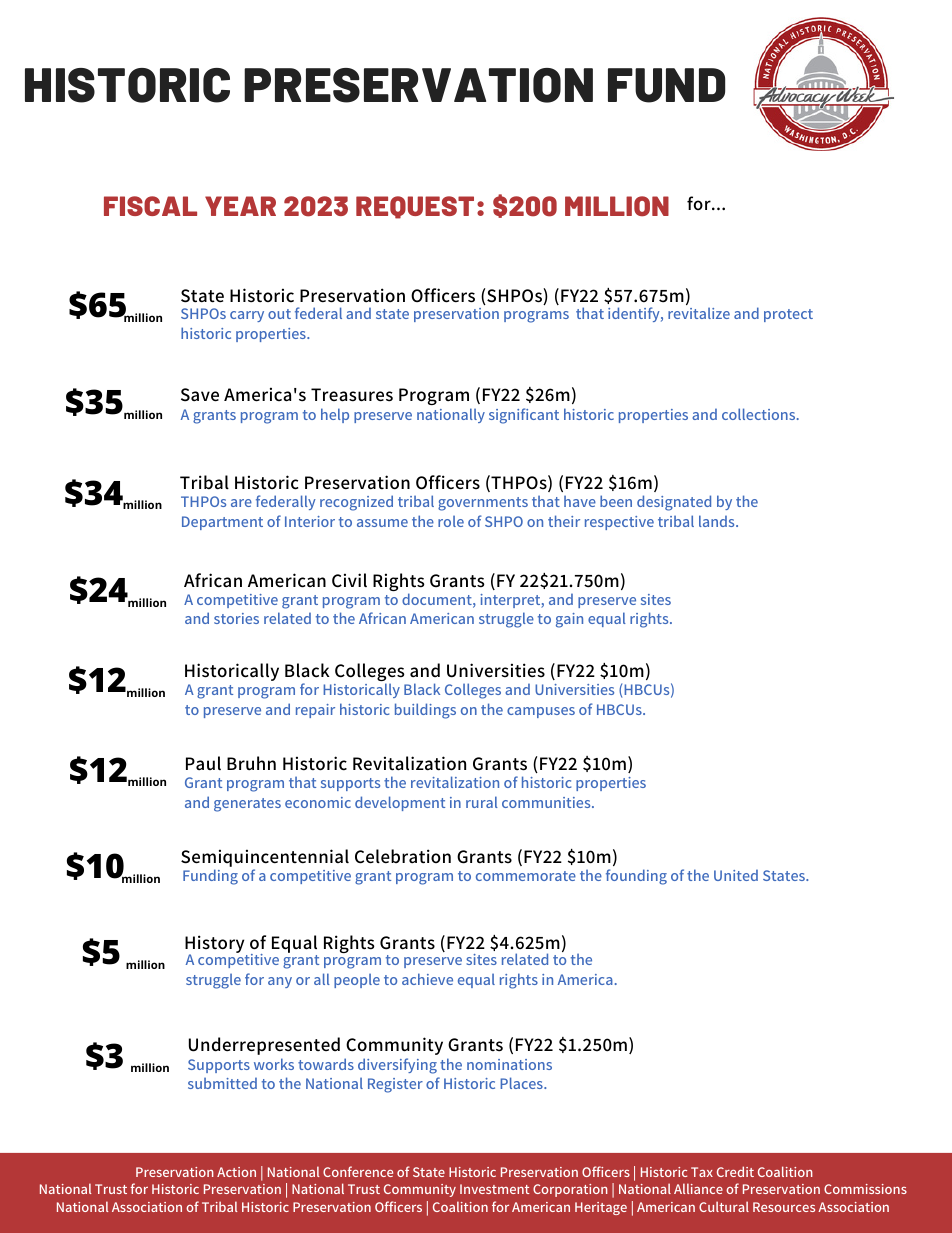 Image resolution: width=952 pixels, height=1233 pixels. What do you see at coordinates (788, 315) in the page?
I see `protect` at bounding box center [788, 315].
